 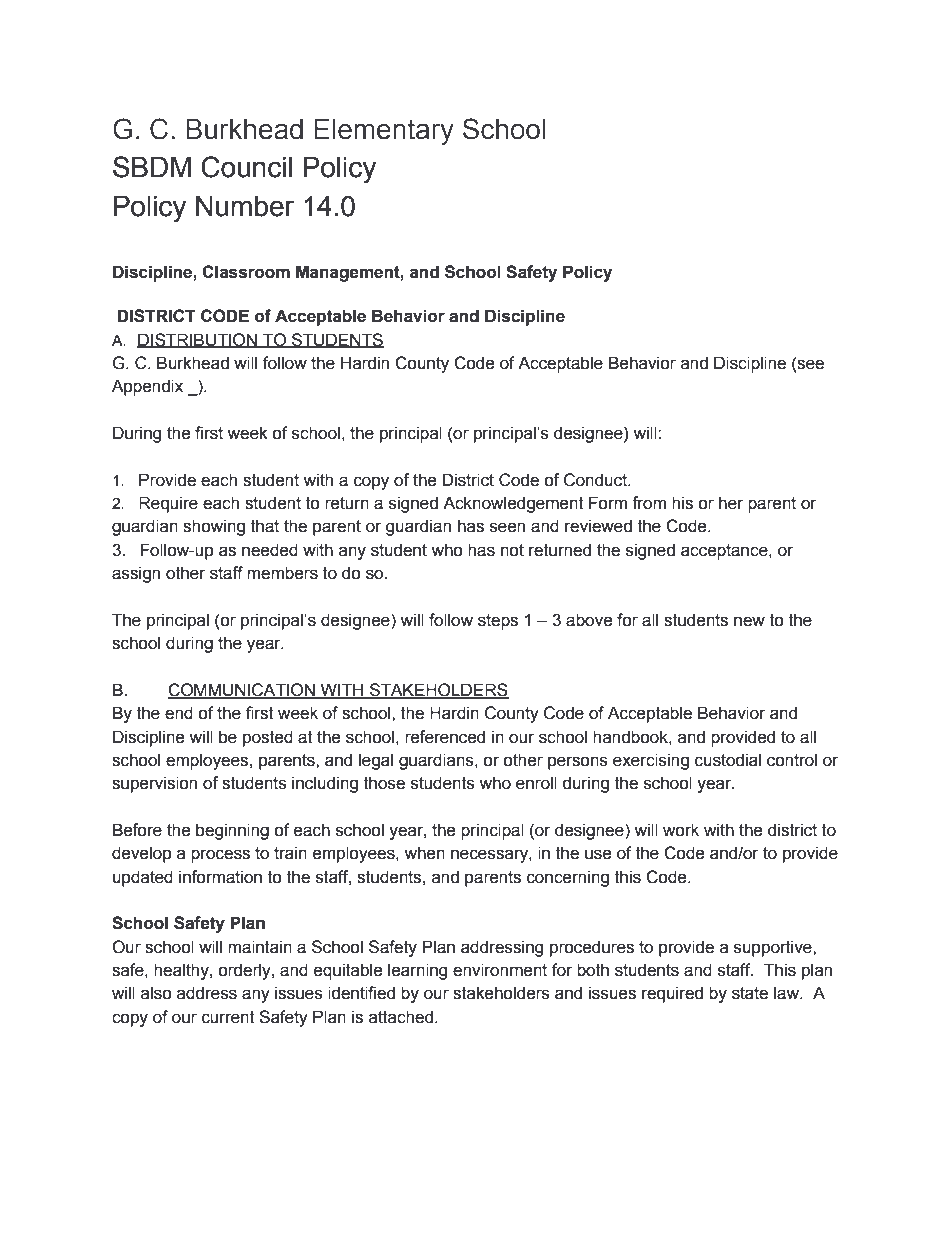 I want to click on current, so click(x=228, y=1017).
